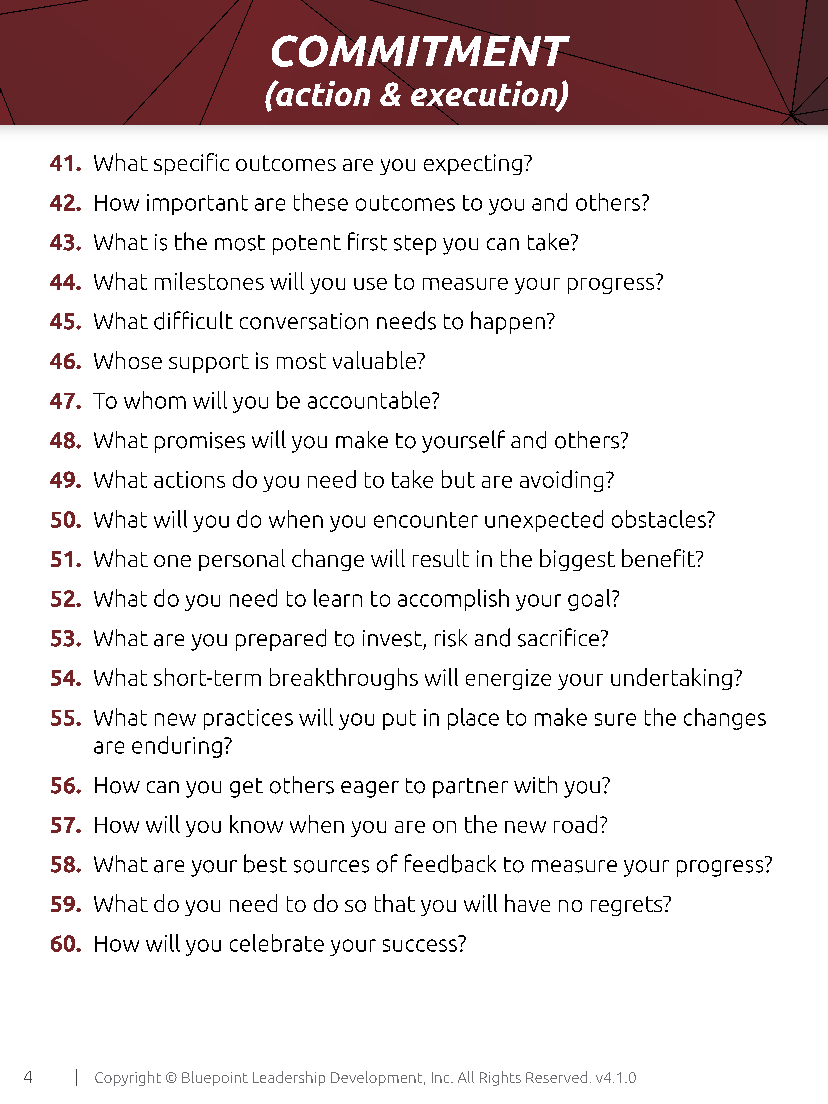 This screenshot has height=1104, width=828. What do you see at coordinates (415, 245) in the screenshot?
I see `step` at bounding box center [415, 245].
